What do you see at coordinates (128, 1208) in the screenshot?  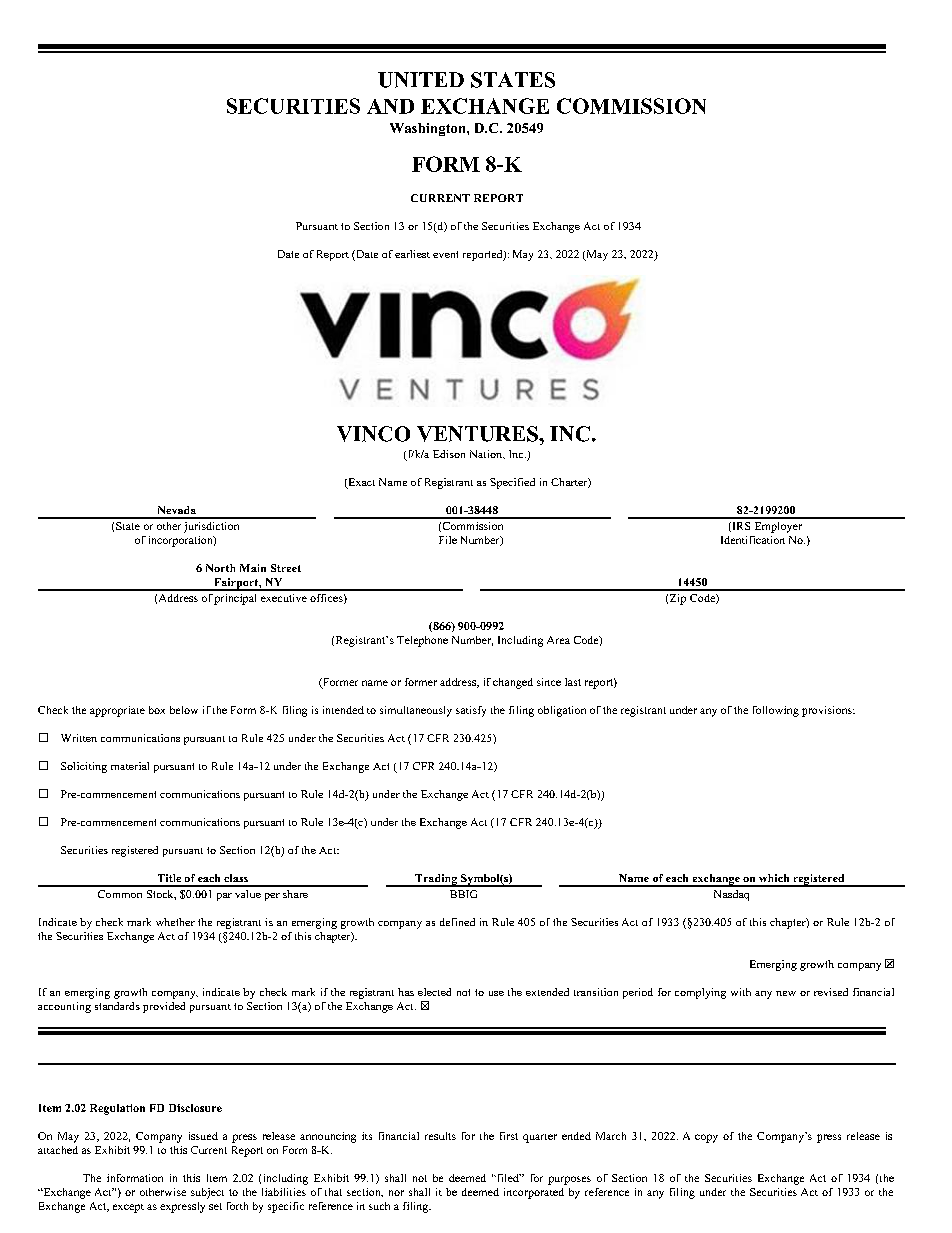 I see `except` at bounding box center [128, 1208].
